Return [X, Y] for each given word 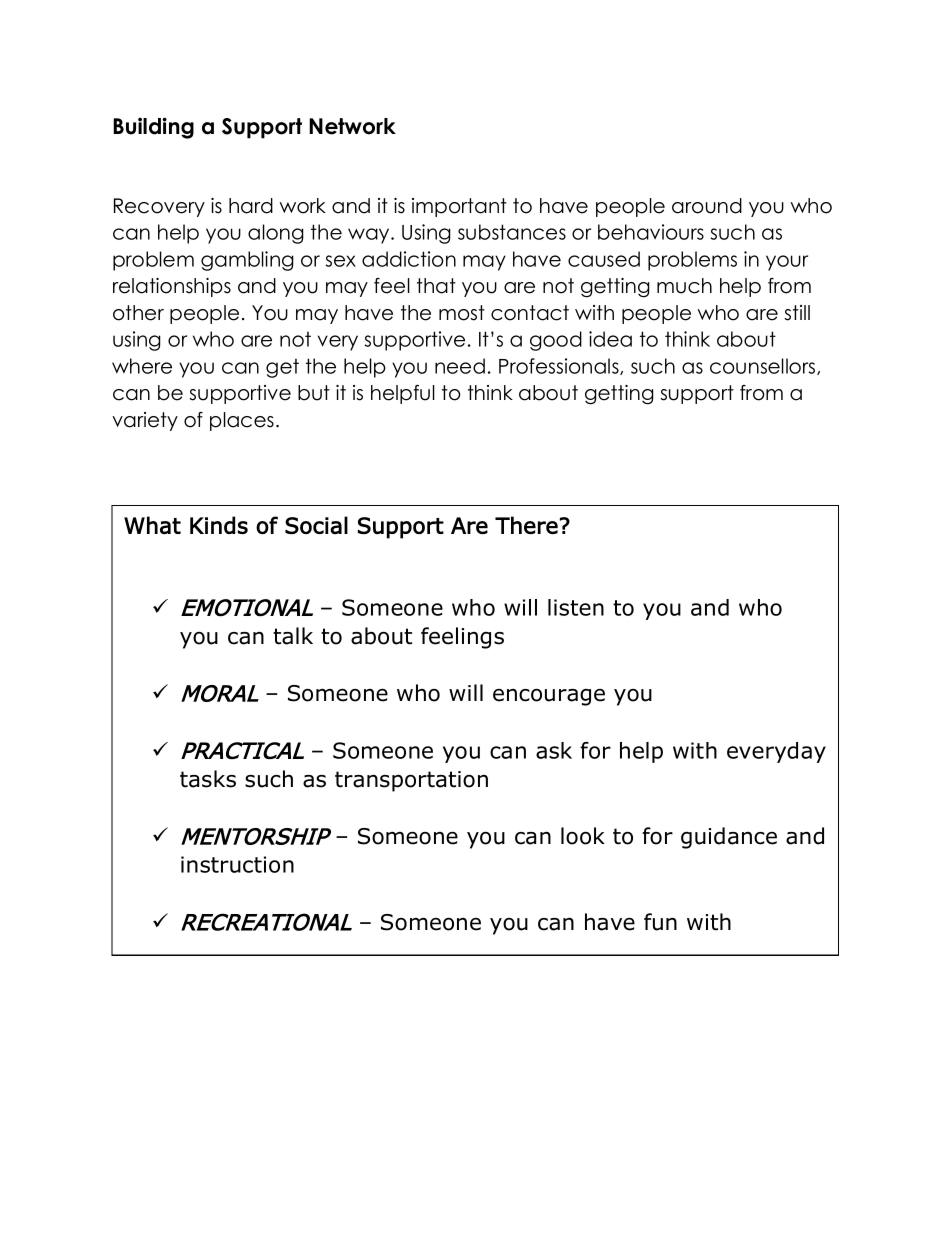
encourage [549, 697]
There [526, 525]
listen [576, 607]
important [459, 207]
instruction [237, 864]
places [242, 421]
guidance [729, 838]
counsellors [764, 366]
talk [293, 636]
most [462, 313]
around [707, 206]
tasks [208, 779]
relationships [172, 287]
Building [153, 128]
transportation [411, 781]
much [684, 286]
